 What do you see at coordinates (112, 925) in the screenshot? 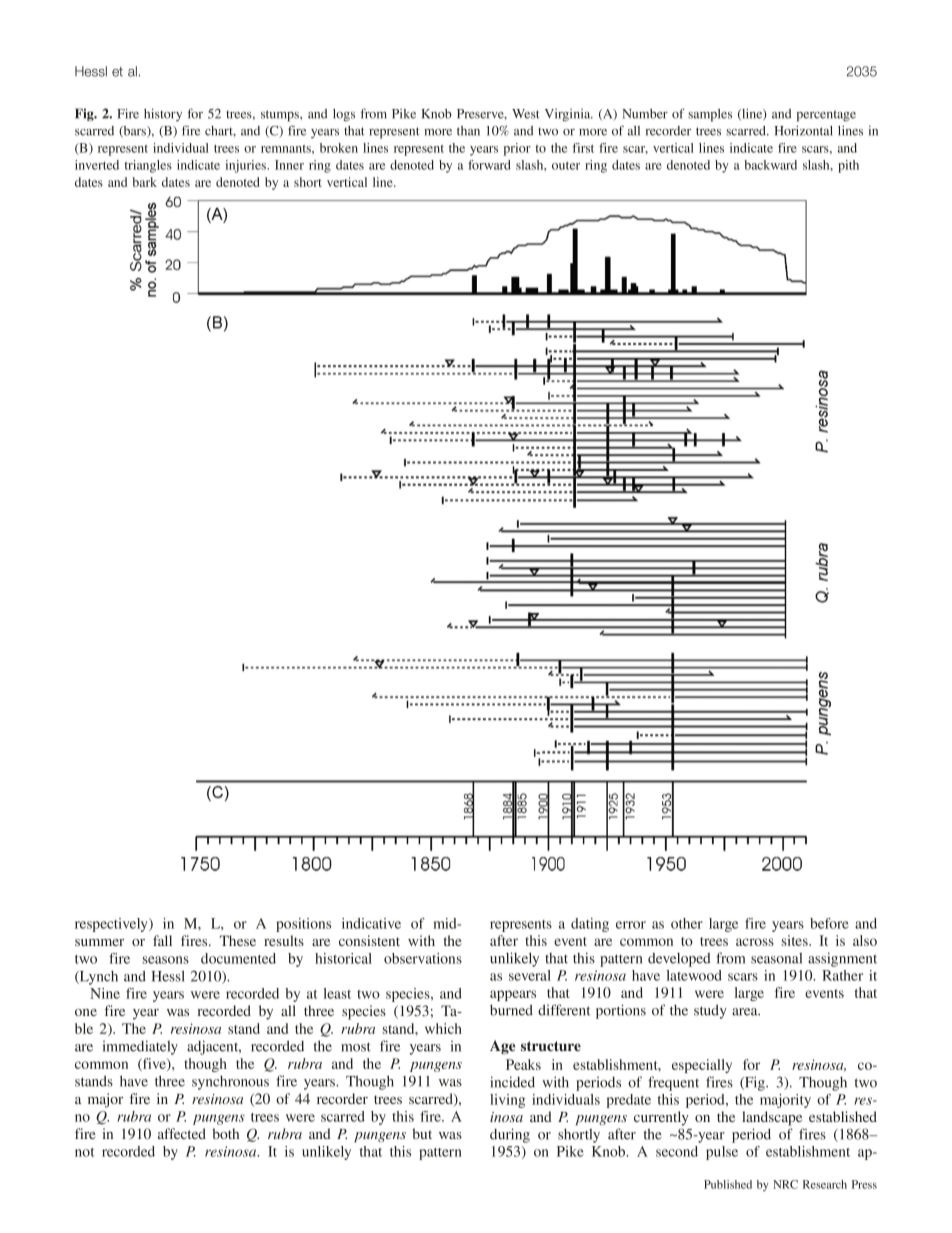
I see `respectively` at bounding box center [112, 925].
